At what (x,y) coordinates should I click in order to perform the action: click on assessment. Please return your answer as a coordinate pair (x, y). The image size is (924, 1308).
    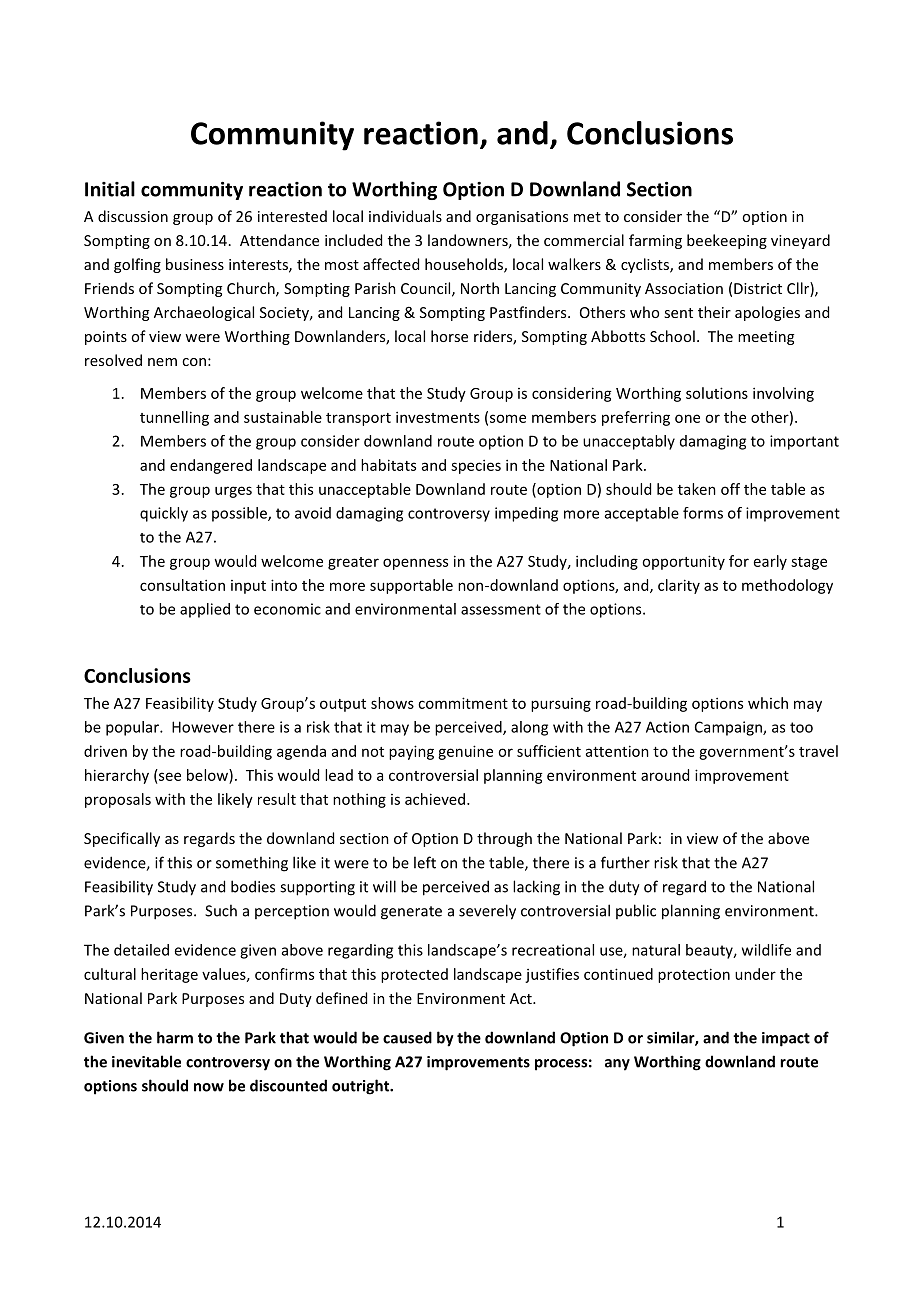
    Looking at the image, I should click on (501, 609).
